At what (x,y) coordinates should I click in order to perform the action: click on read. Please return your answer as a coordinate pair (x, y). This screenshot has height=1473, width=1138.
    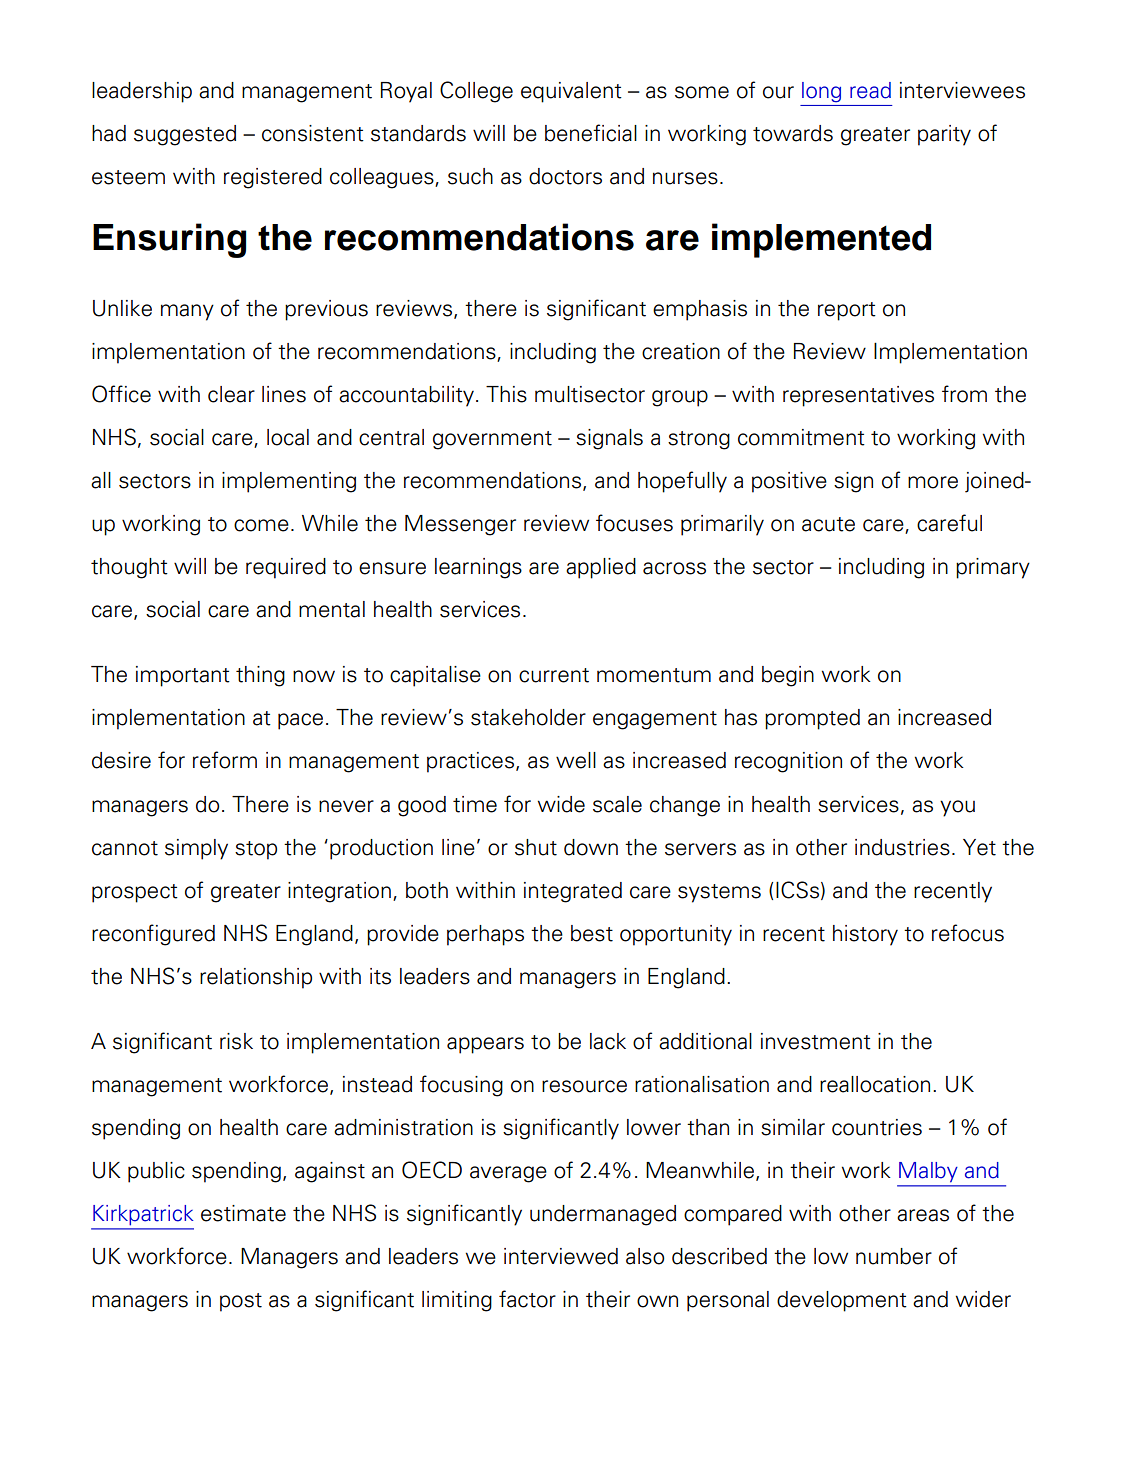
    Looking at the image, I should click on (870, 90).
